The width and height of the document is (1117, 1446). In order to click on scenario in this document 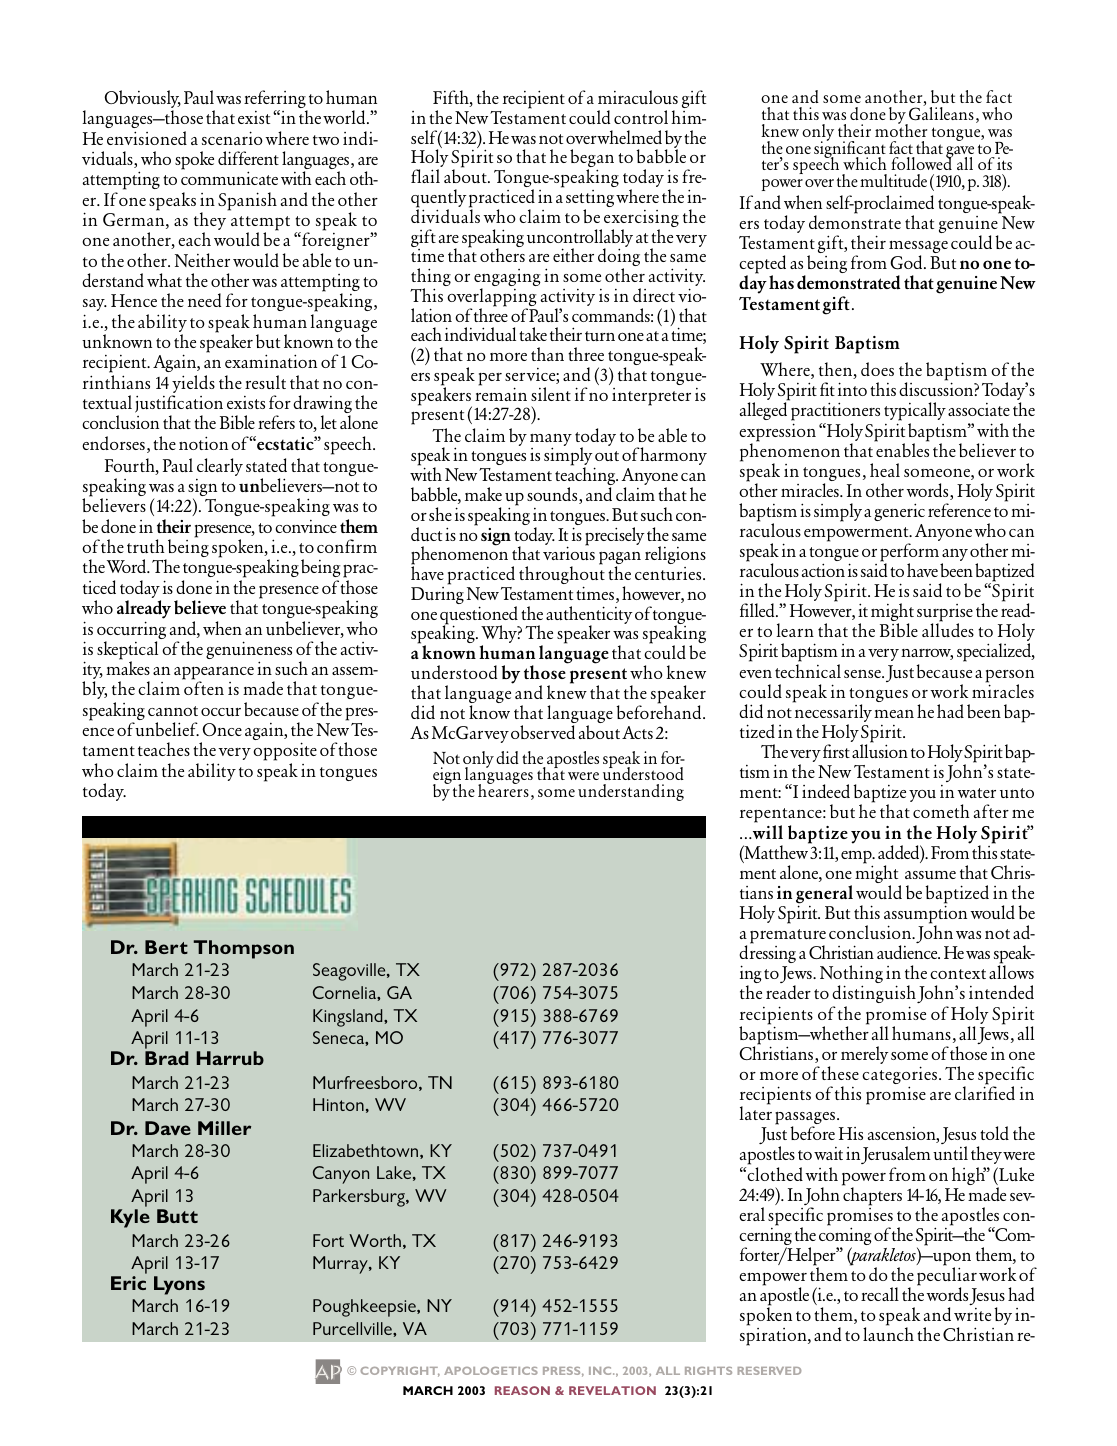, I will do `click(232, 138)`.
